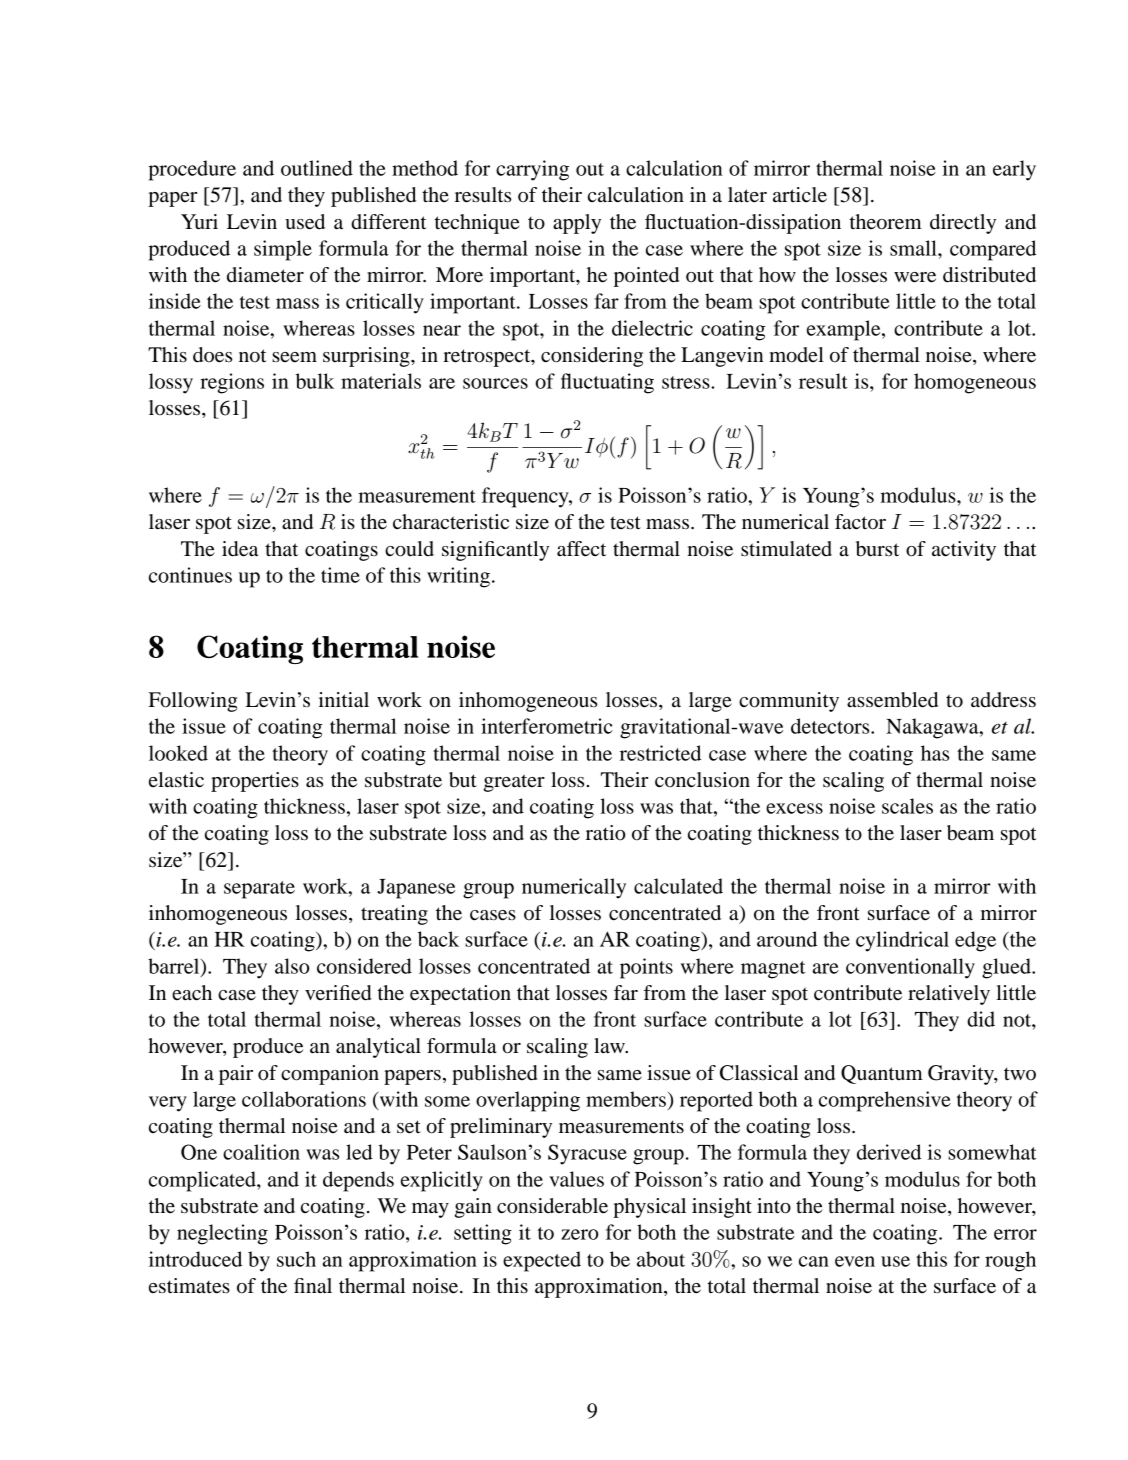 The image size is (1128, 1460). What do you see at coordinates (305, 222) in the image?
I see `used` at bounding box center [305, 222].
